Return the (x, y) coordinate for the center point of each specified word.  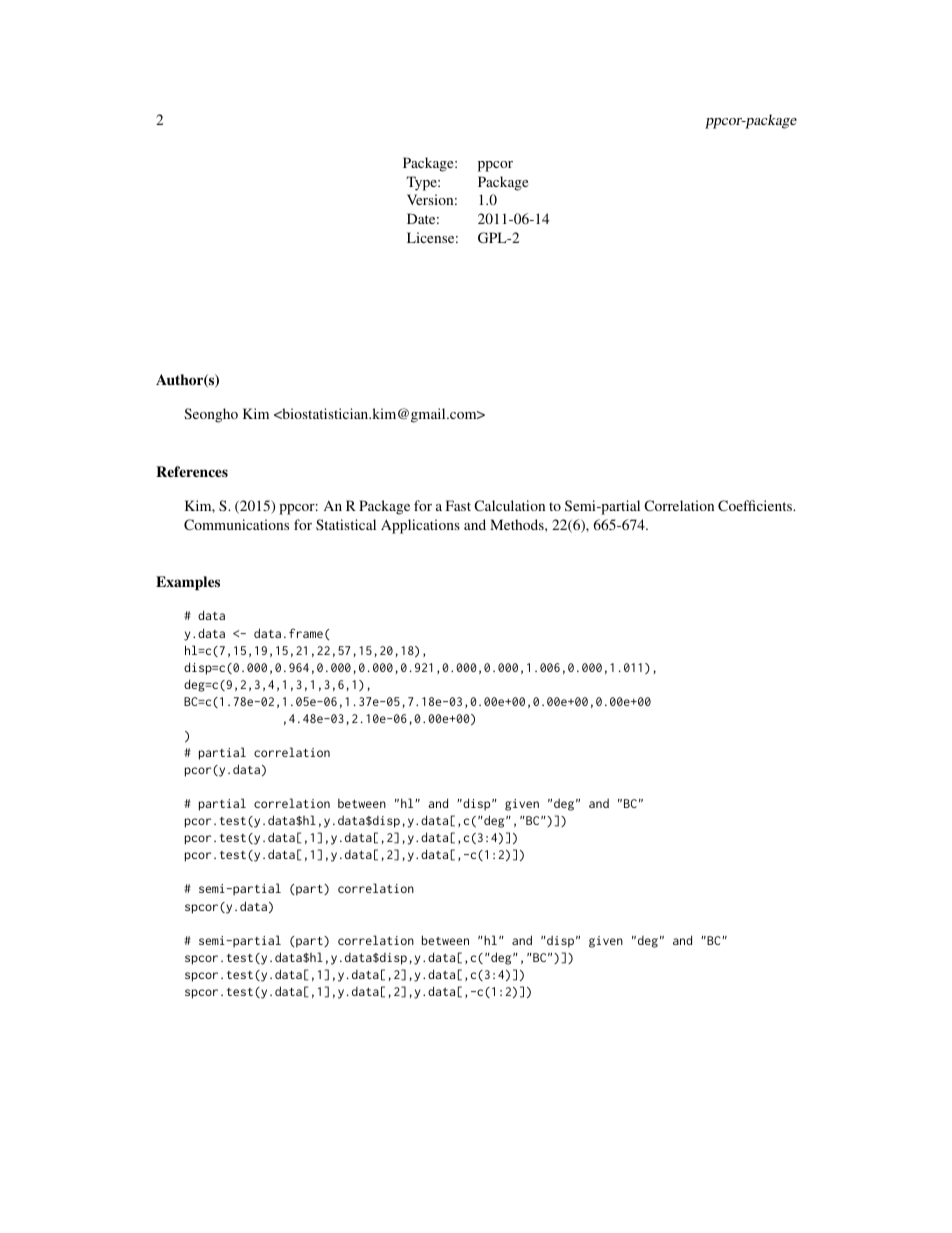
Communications (236, 524)
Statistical (346, 524)
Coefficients (756, 505)
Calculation (509, 505)
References (192, 471)
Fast (458, 505)
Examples (188, 583)
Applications (420, 526)
